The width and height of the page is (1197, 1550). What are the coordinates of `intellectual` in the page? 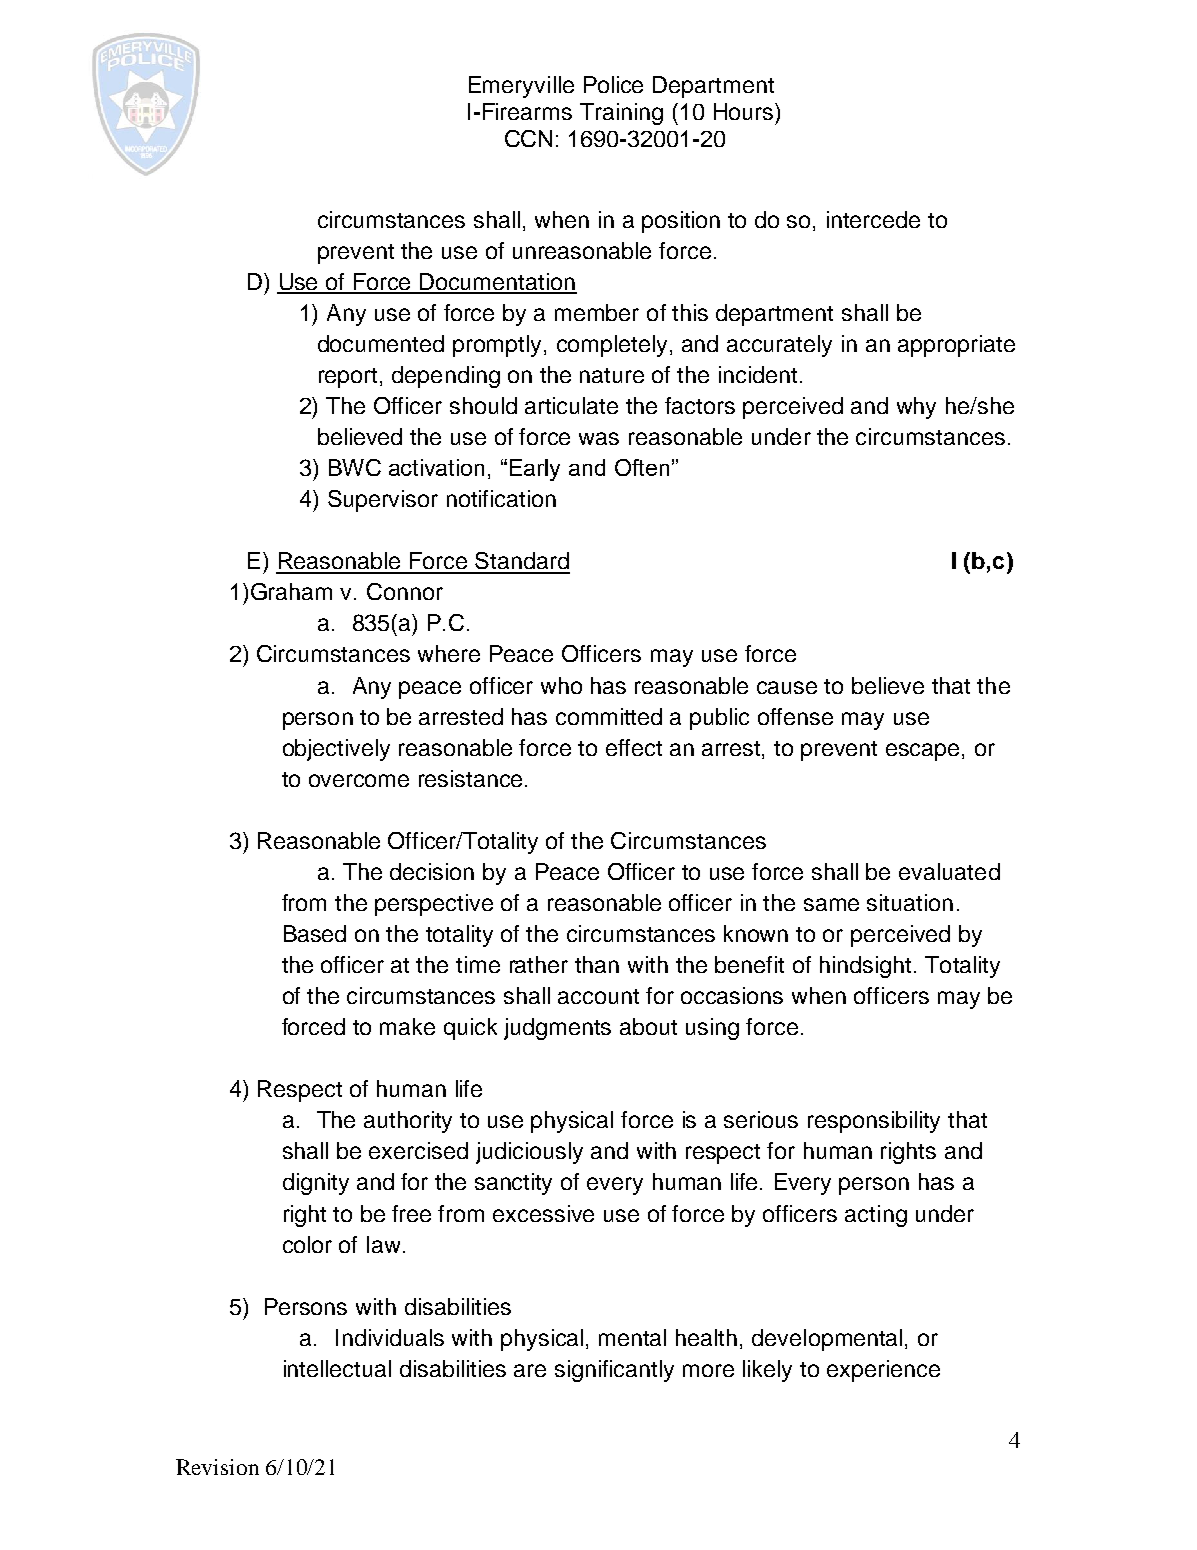 It's located at (337, 1368).
